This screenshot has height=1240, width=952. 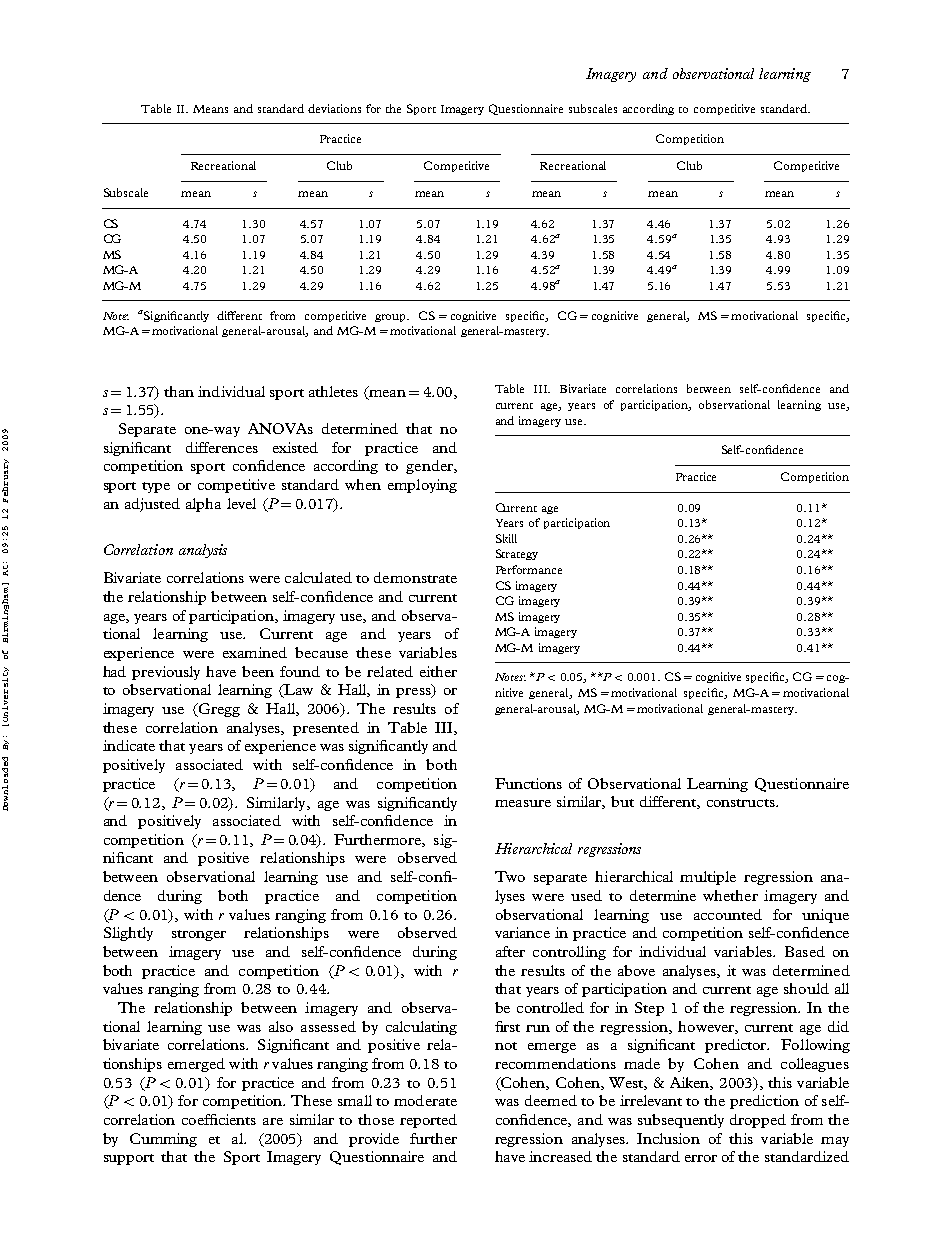 I want to click on group, so click(x=392, y=318).
